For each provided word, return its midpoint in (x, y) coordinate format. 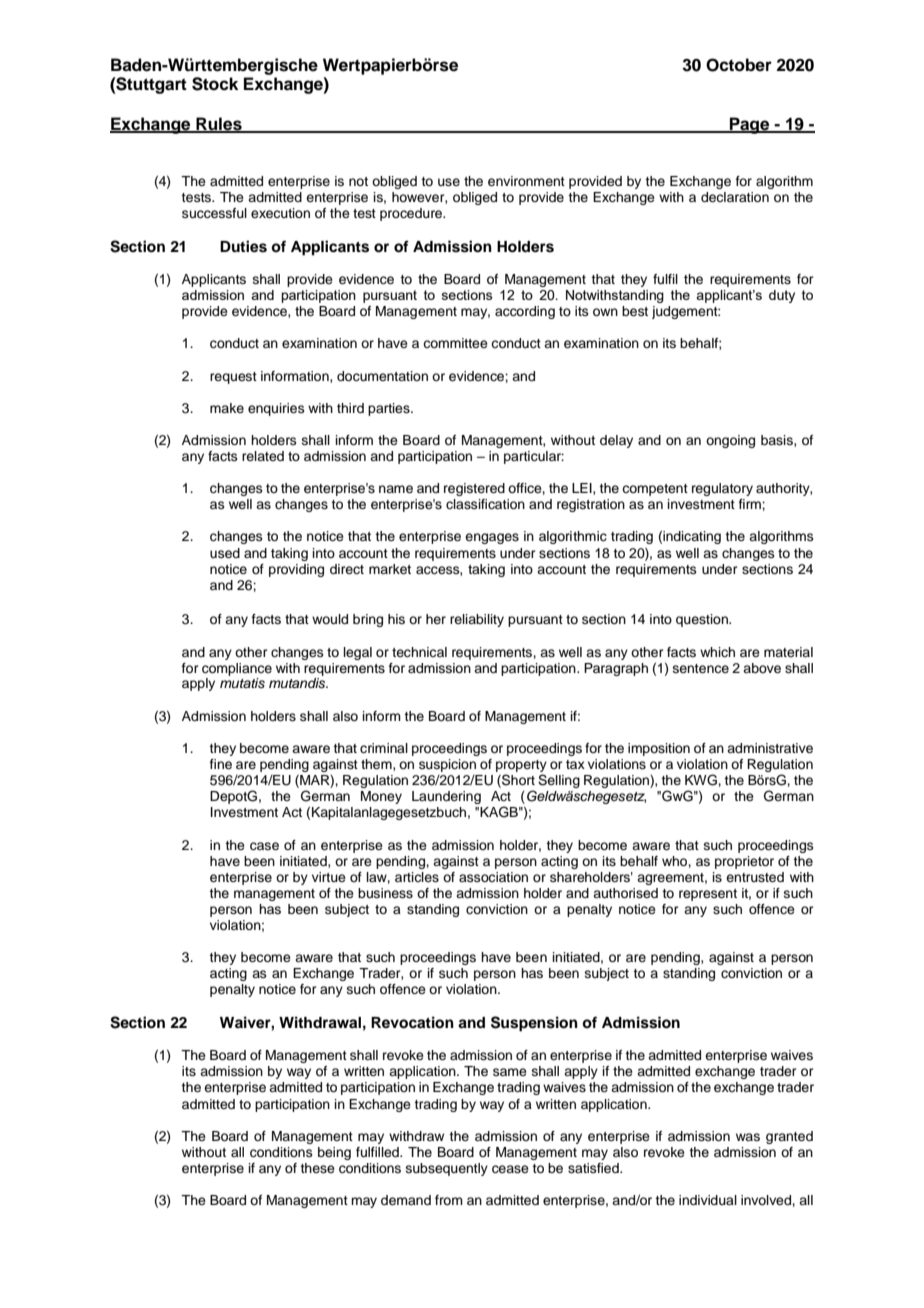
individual (708, 1200)
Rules (219, 124)
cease (510, 1169)
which (717, 652)
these (317, 1168)
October (739, 65)
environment (526, 181)
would (330, 619)
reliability (477, 620)
